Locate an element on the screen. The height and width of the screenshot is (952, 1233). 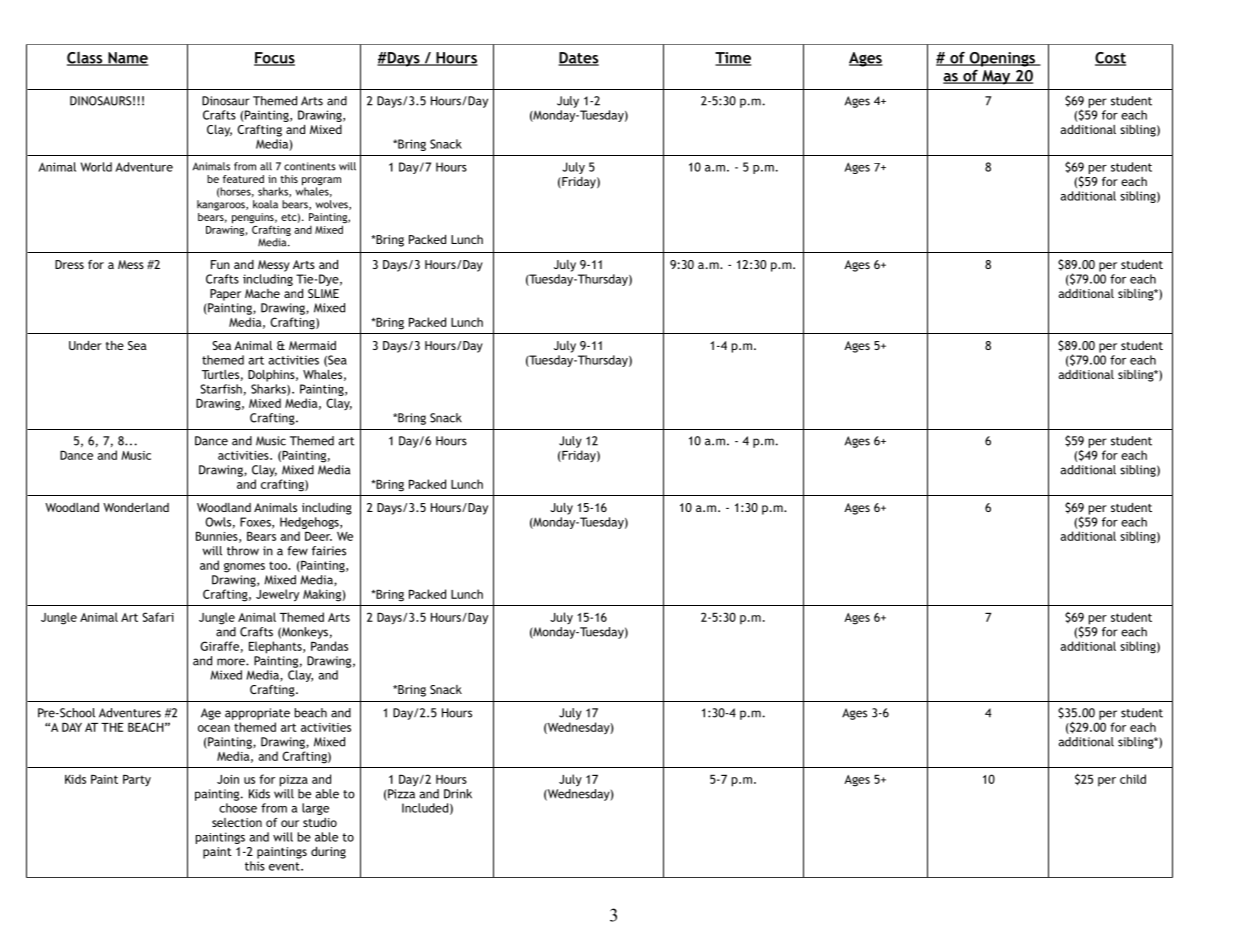
Name is located at coordinates (127, 59).
